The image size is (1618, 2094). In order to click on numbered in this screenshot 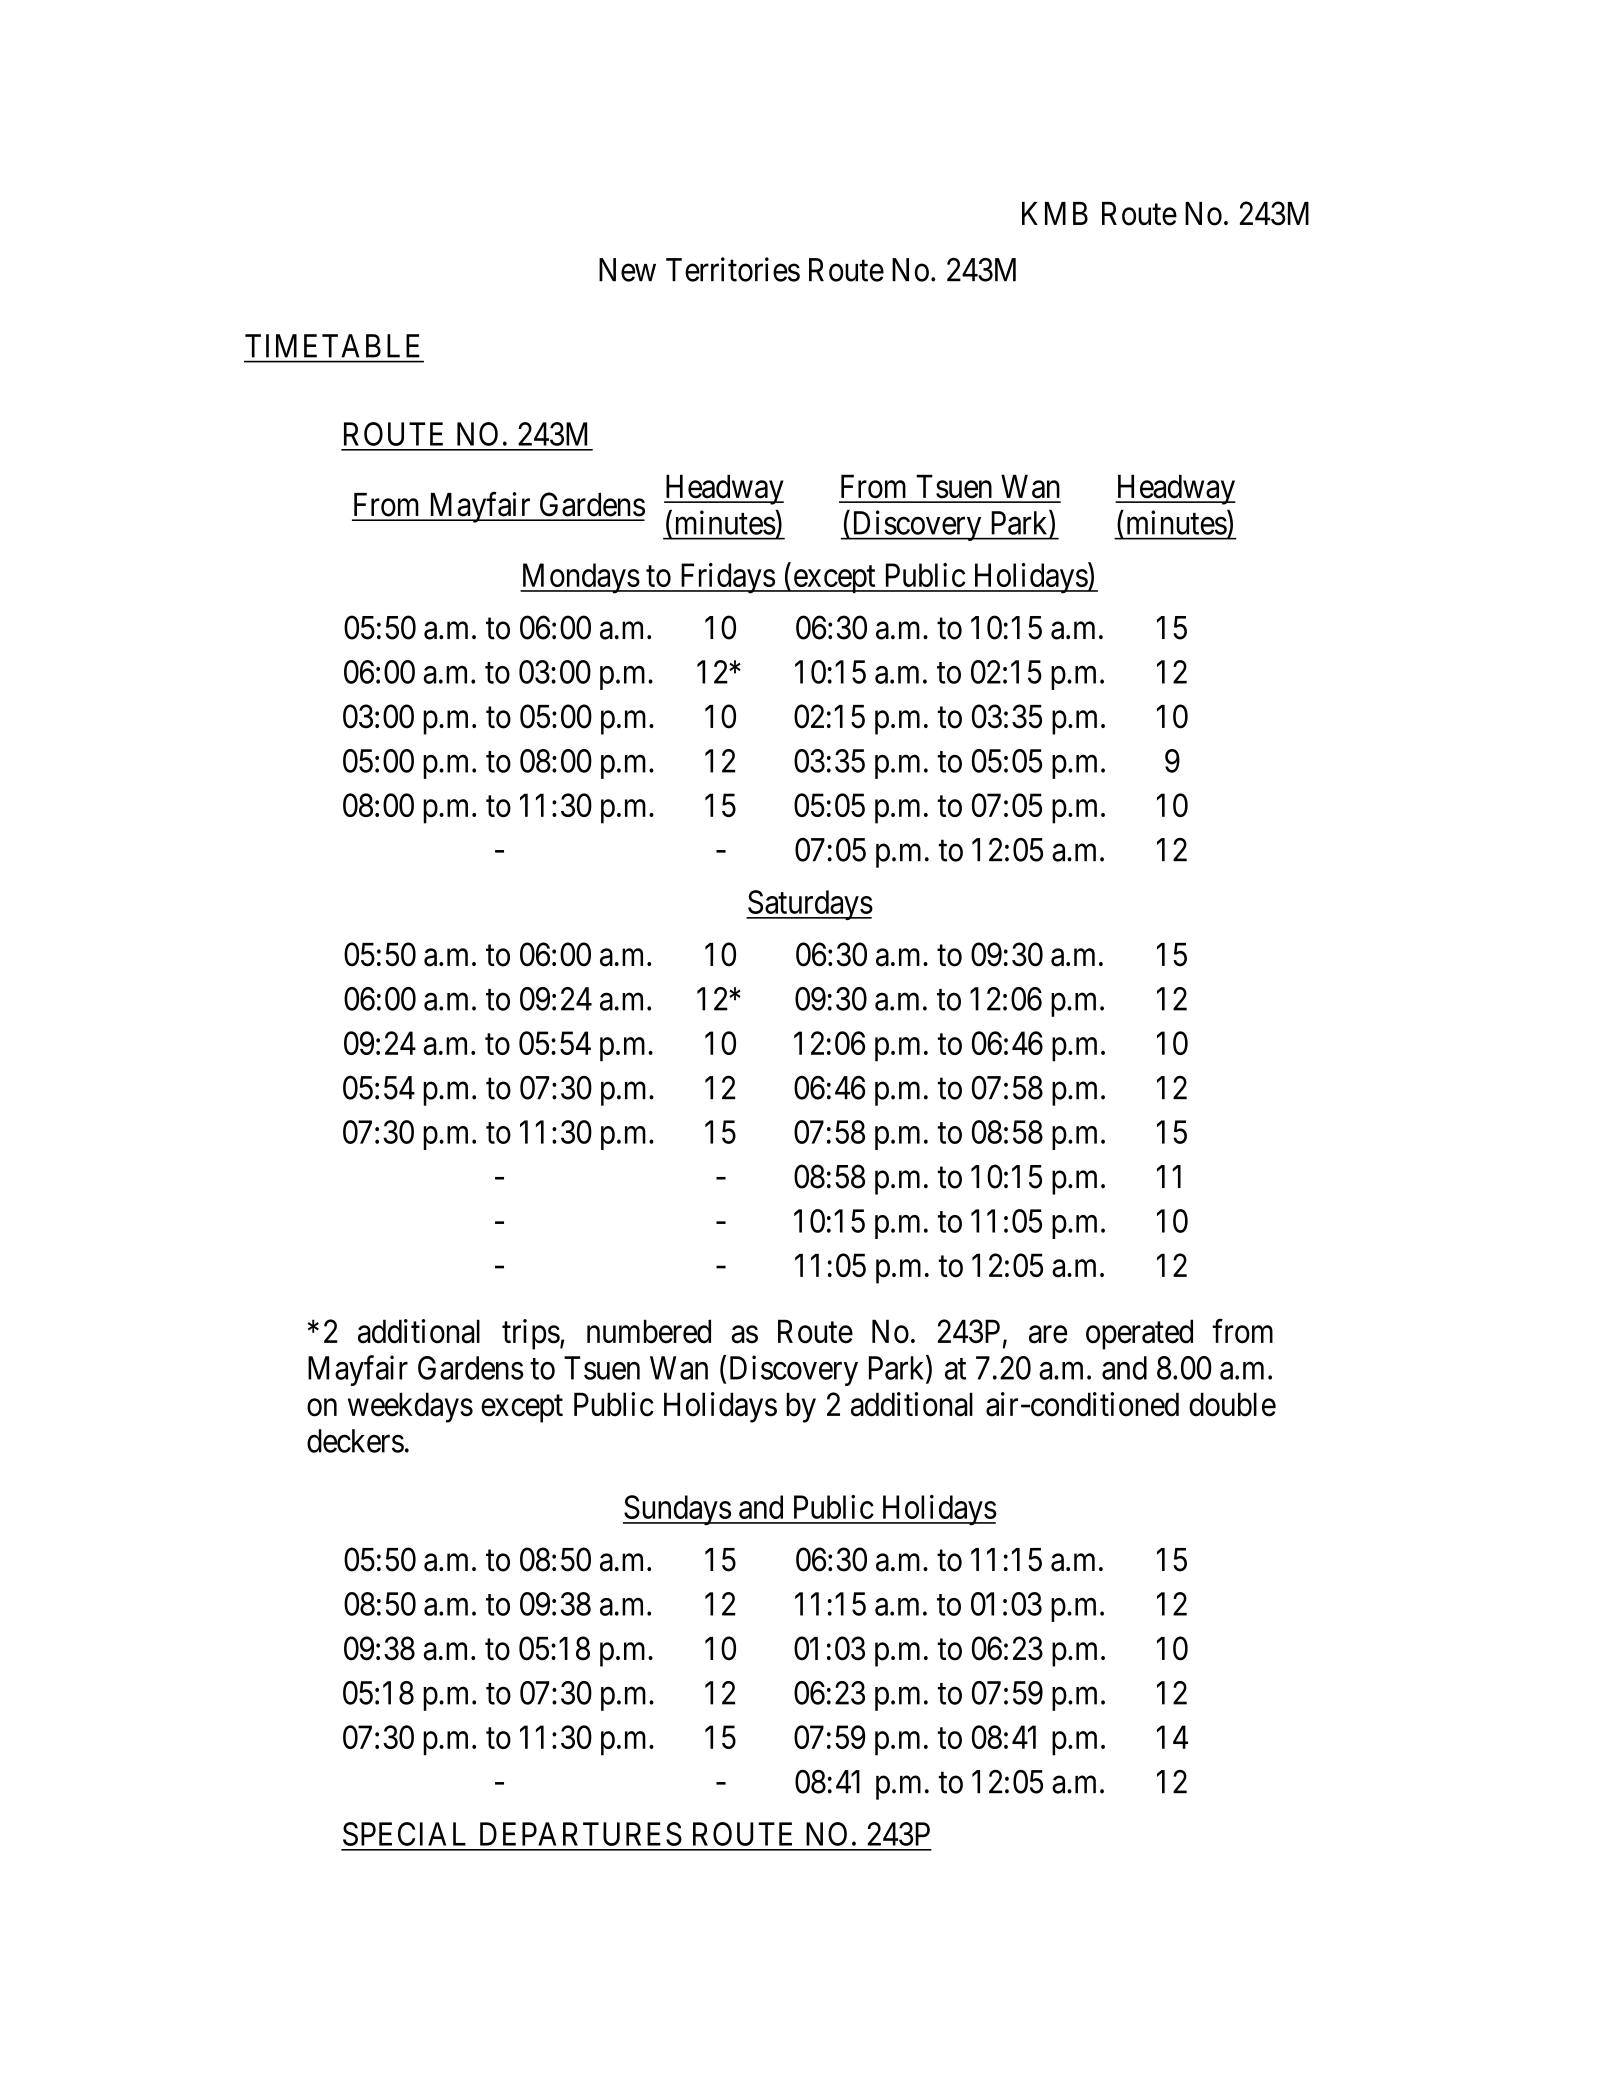, I will do `click(649, 1331)`.
